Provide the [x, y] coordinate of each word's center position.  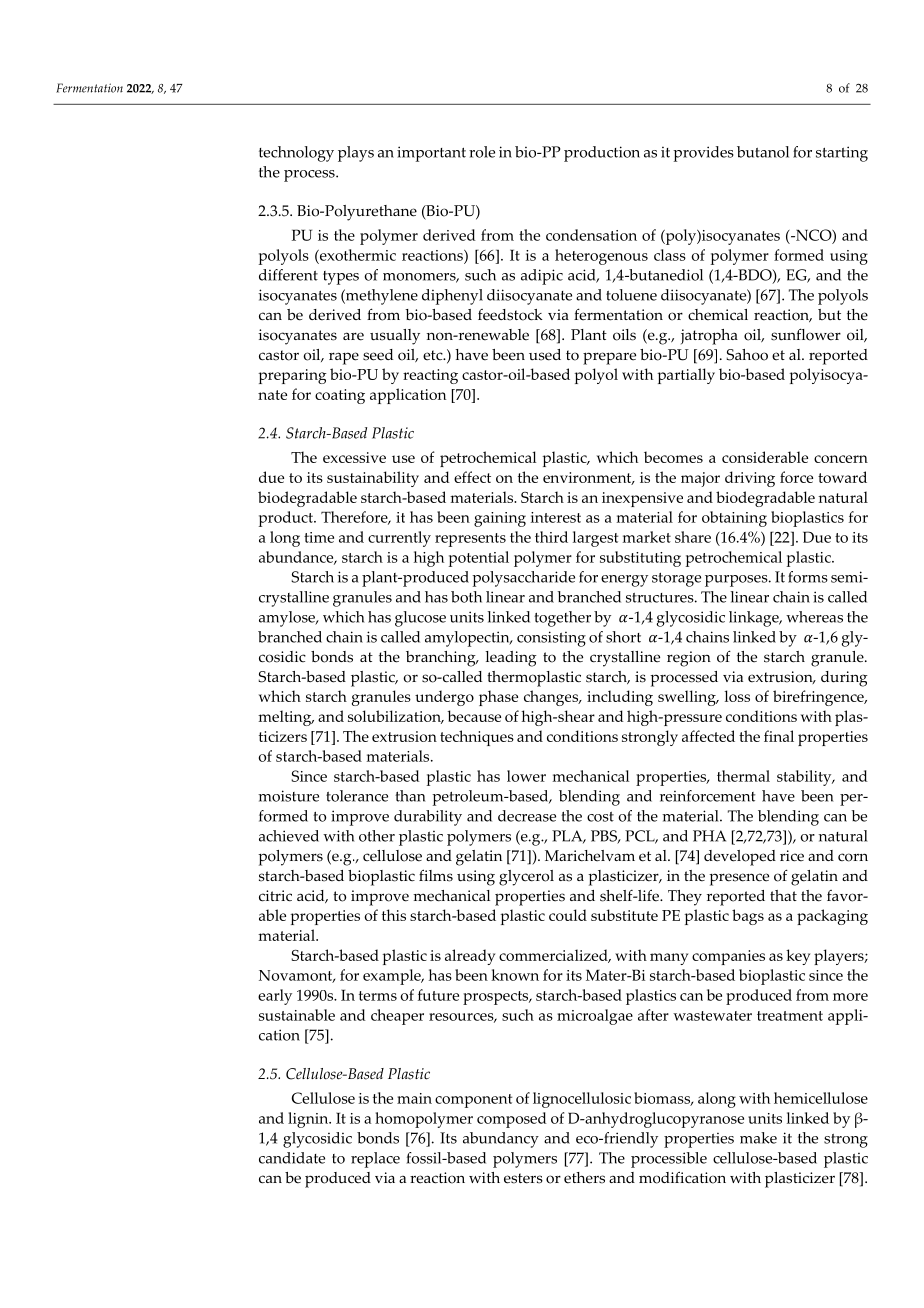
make [758, 1138]
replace [375, 1160]
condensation [591, 235]
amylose [288, 619]
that [783, 895]
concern [841, 459]
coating [340, 396]
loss [737, 696]
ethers [584, 1178]
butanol [763, 152]
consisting [551, 639]
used [545, 355]
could [568, 915]
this [394, 915]
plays [356, 154]
